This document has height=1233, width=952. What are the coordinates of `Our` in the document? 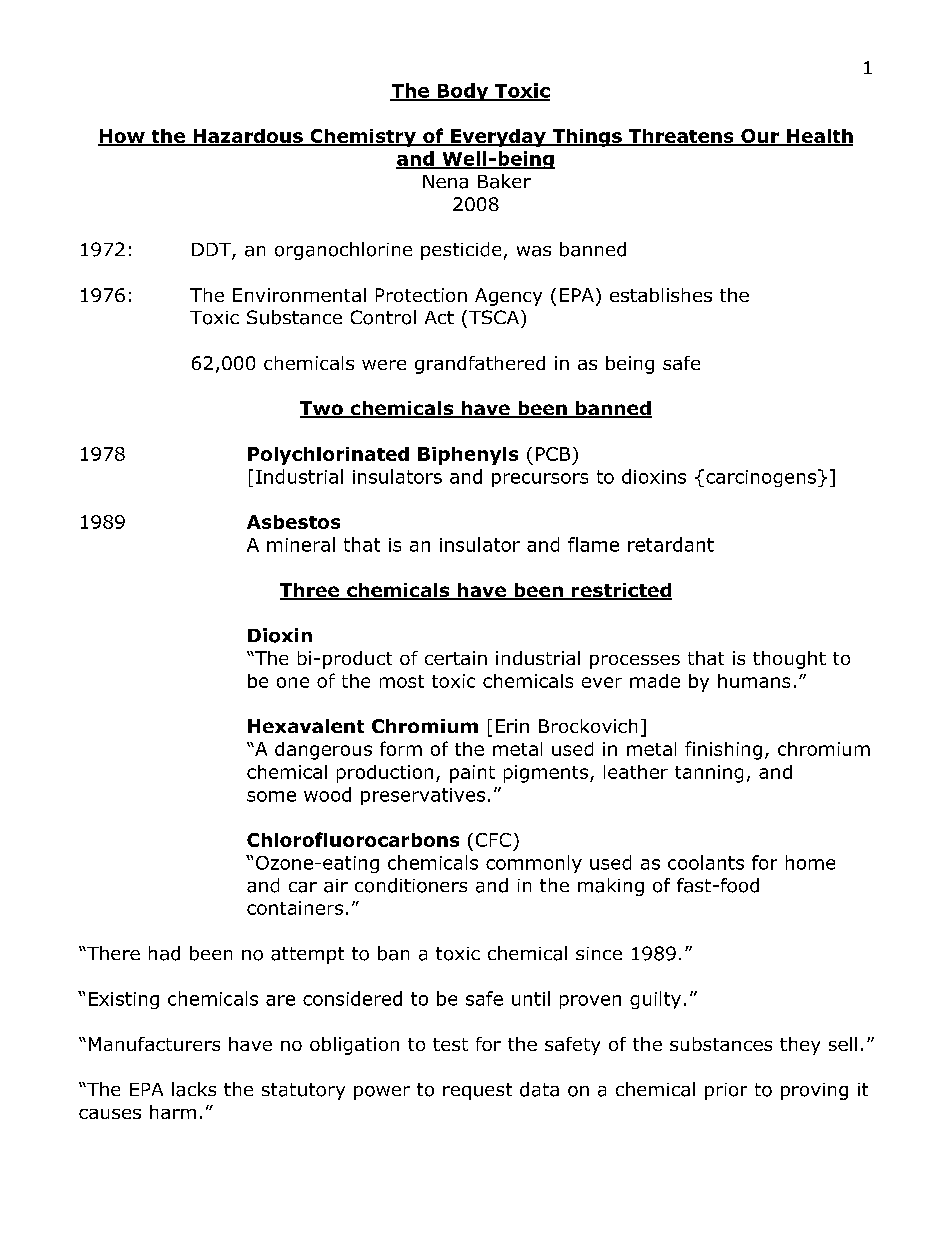 It's located at (760, 137).
